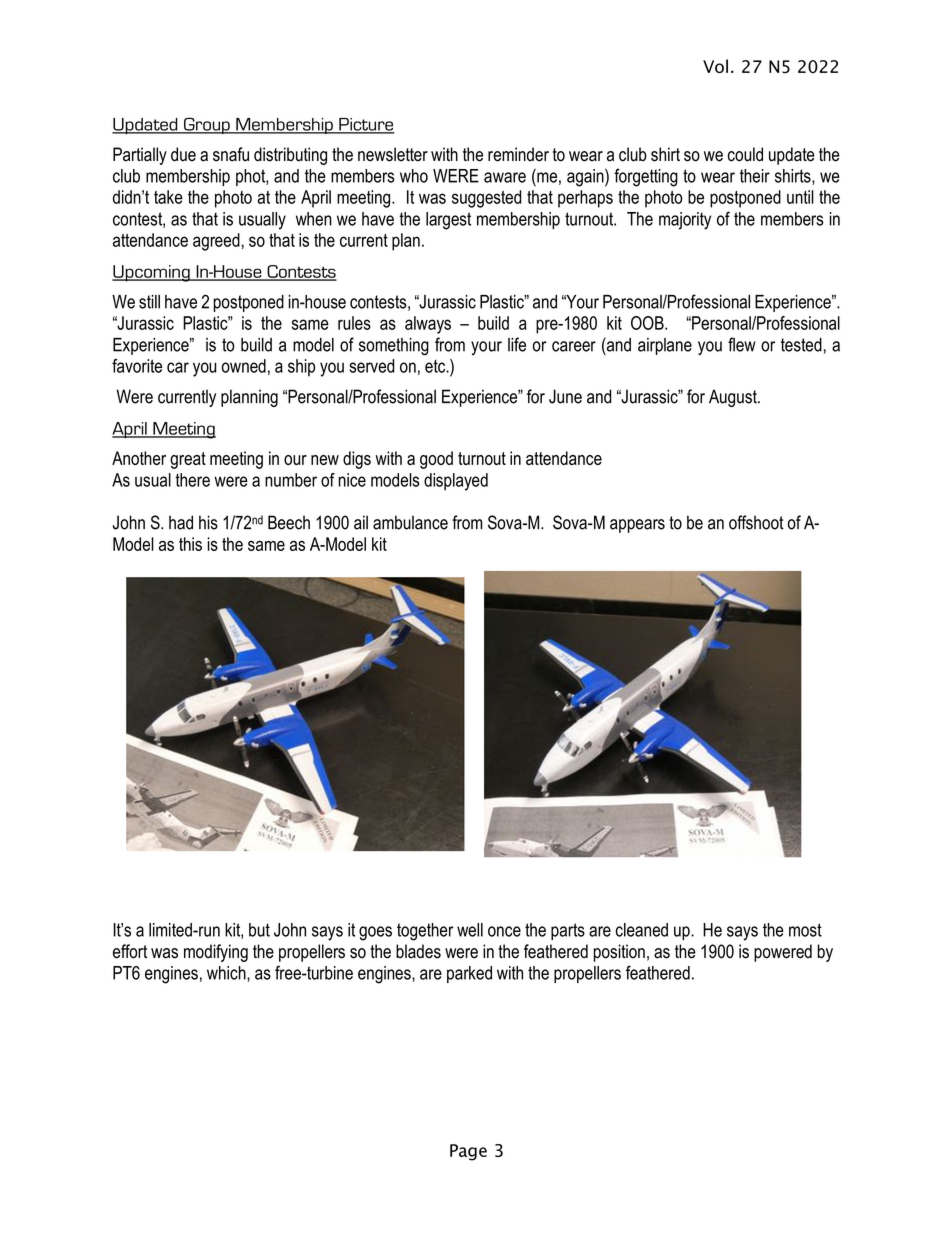 The width and height of the screenshot is (952, 1233). Describe the element at coordinates (756, 522) in the screenshot. I see `offshoot` at that location.
